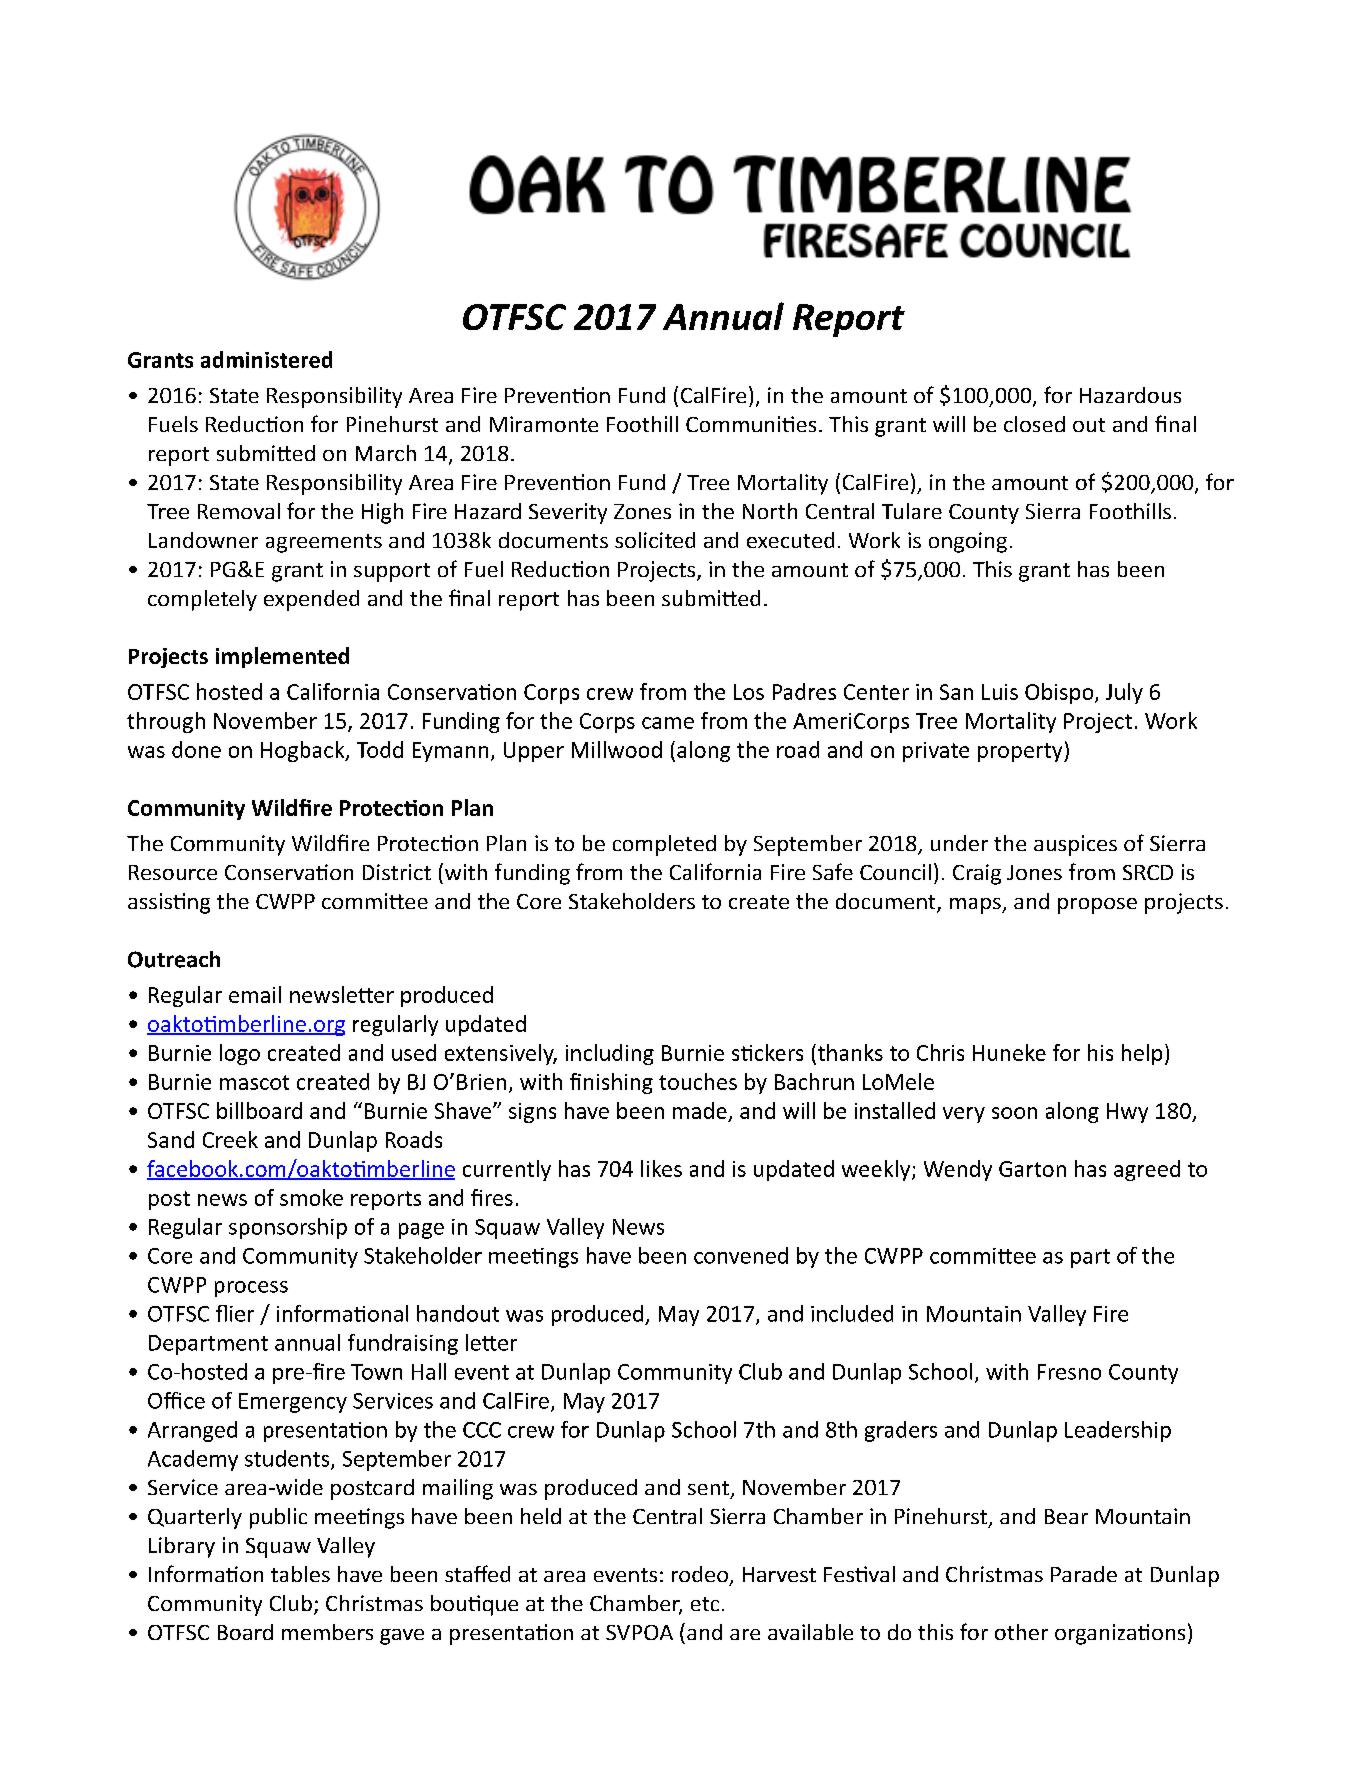 This screenshot has width=1364, height=1765. Describe the element at coordinates (1142, 1054) in the screenshot. I see `help` at that location.
